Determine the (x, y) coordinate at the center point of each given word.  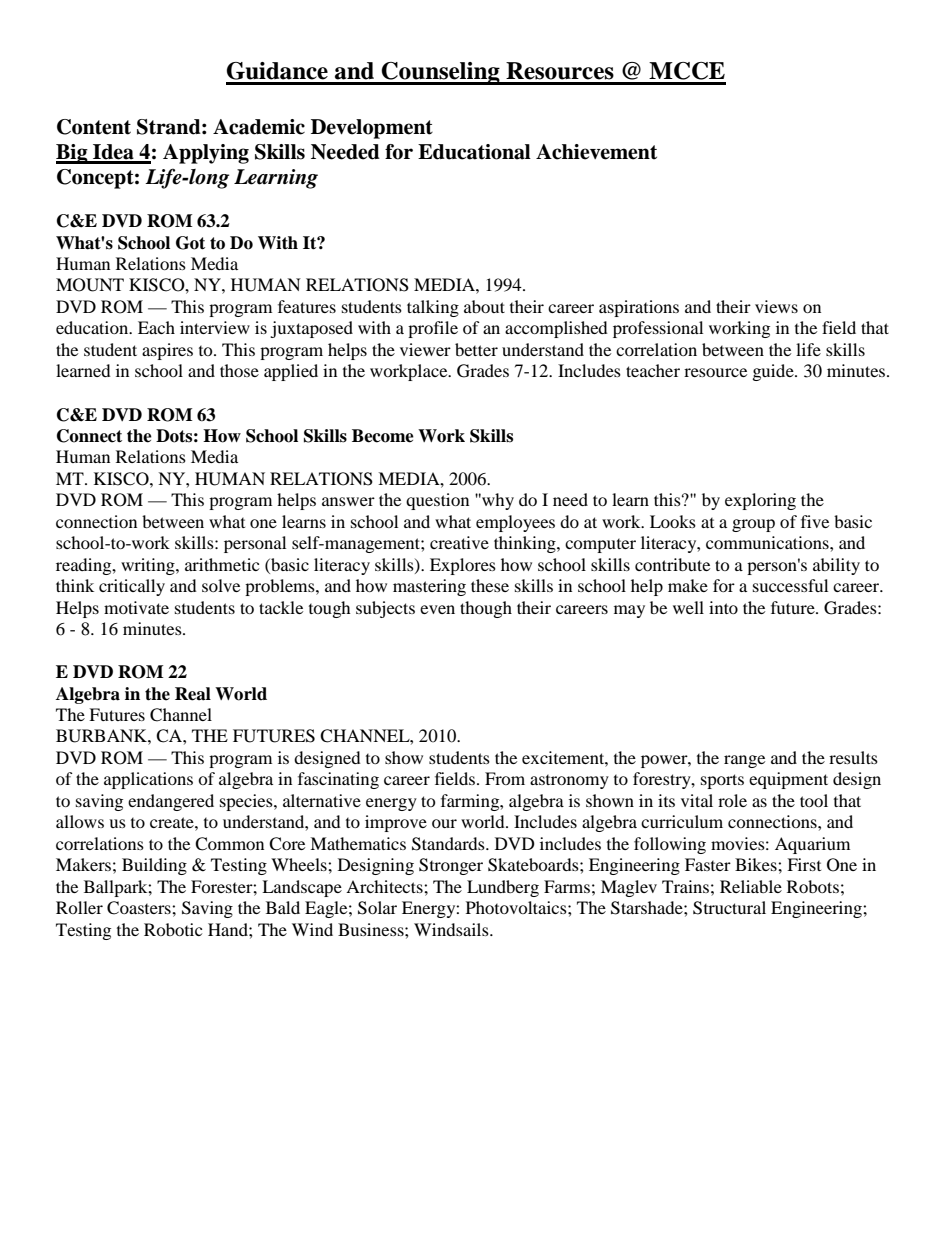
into (723, 607)
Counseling (441, 73)
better (476, 349)
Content (94, 127)
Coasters (140, 908)
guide (774, 372)
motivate (136, 607)
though (486, 609)
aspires (167, 351)
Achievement (596, 152)
